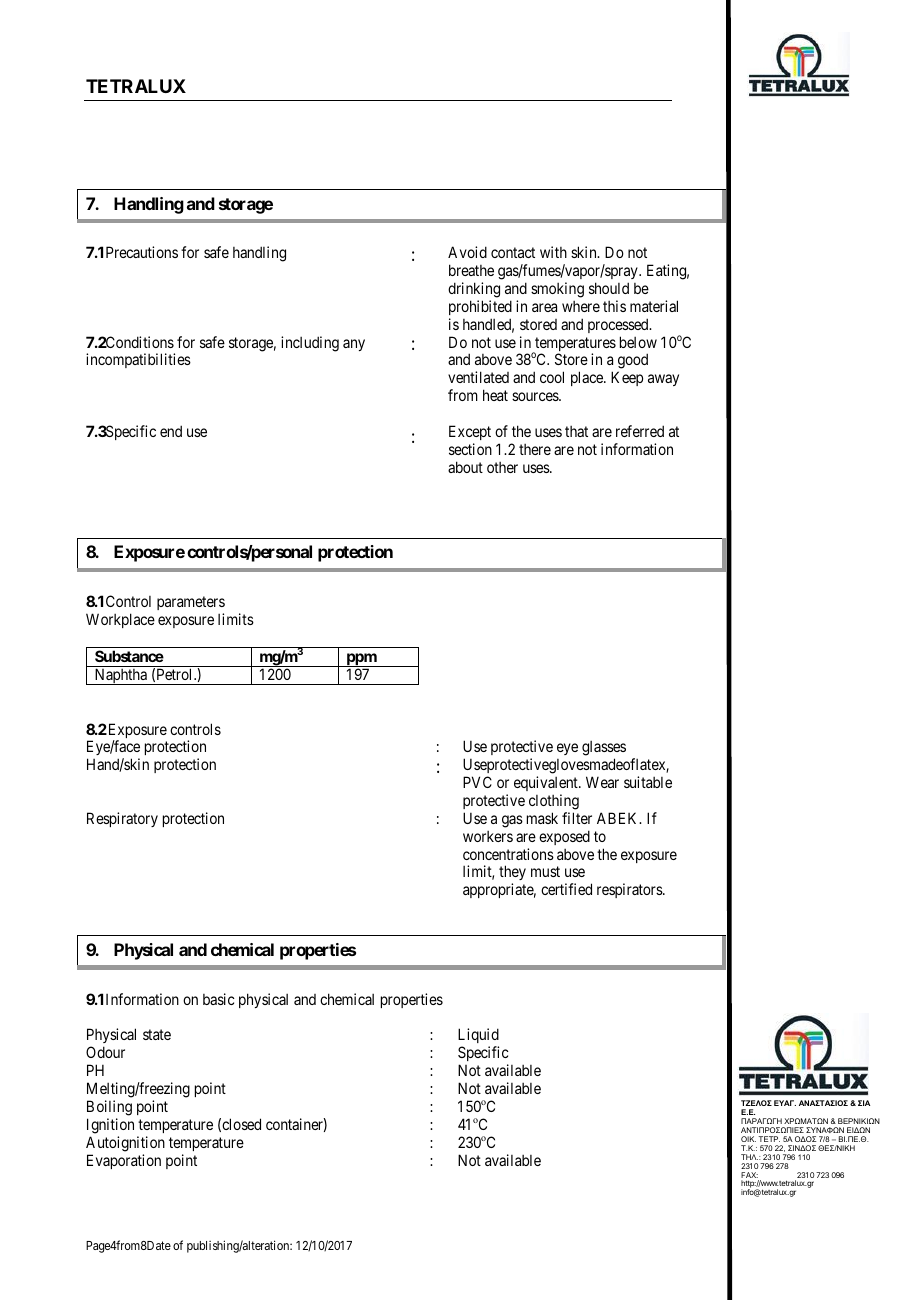 This page has height=1308, width=924. What do you see at coordinates (609, 288) in the page?
I see `should` at bounding box center [609, 288].
